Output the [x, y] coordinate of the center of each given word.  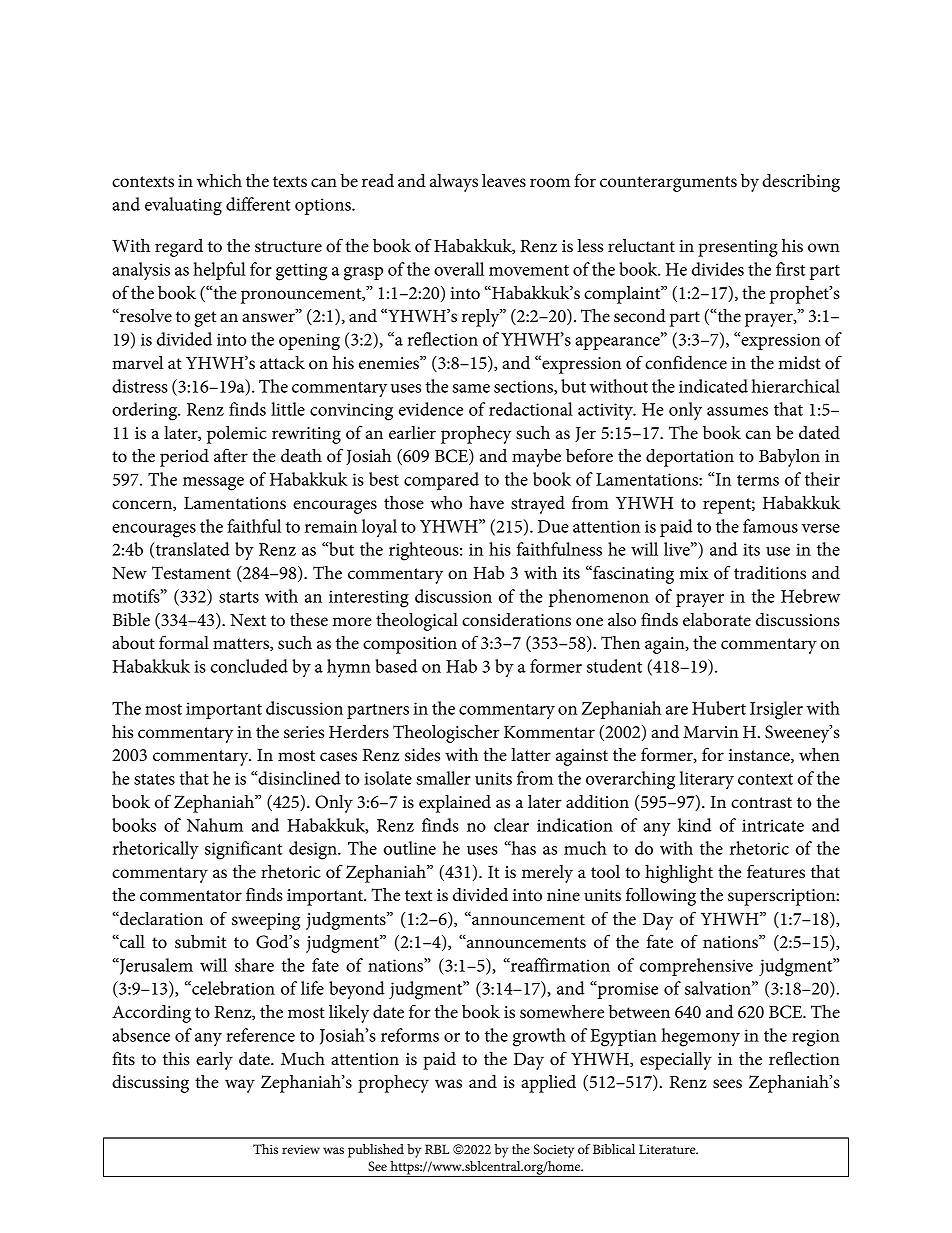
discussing [150, 1084]
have [487, 503]
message [213, 484]
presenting [738, 248]
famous [770, 526]
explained [455, 804]
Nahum [215, 825]
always [454, 183]
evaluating [183, 206]
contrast [761, 803]
